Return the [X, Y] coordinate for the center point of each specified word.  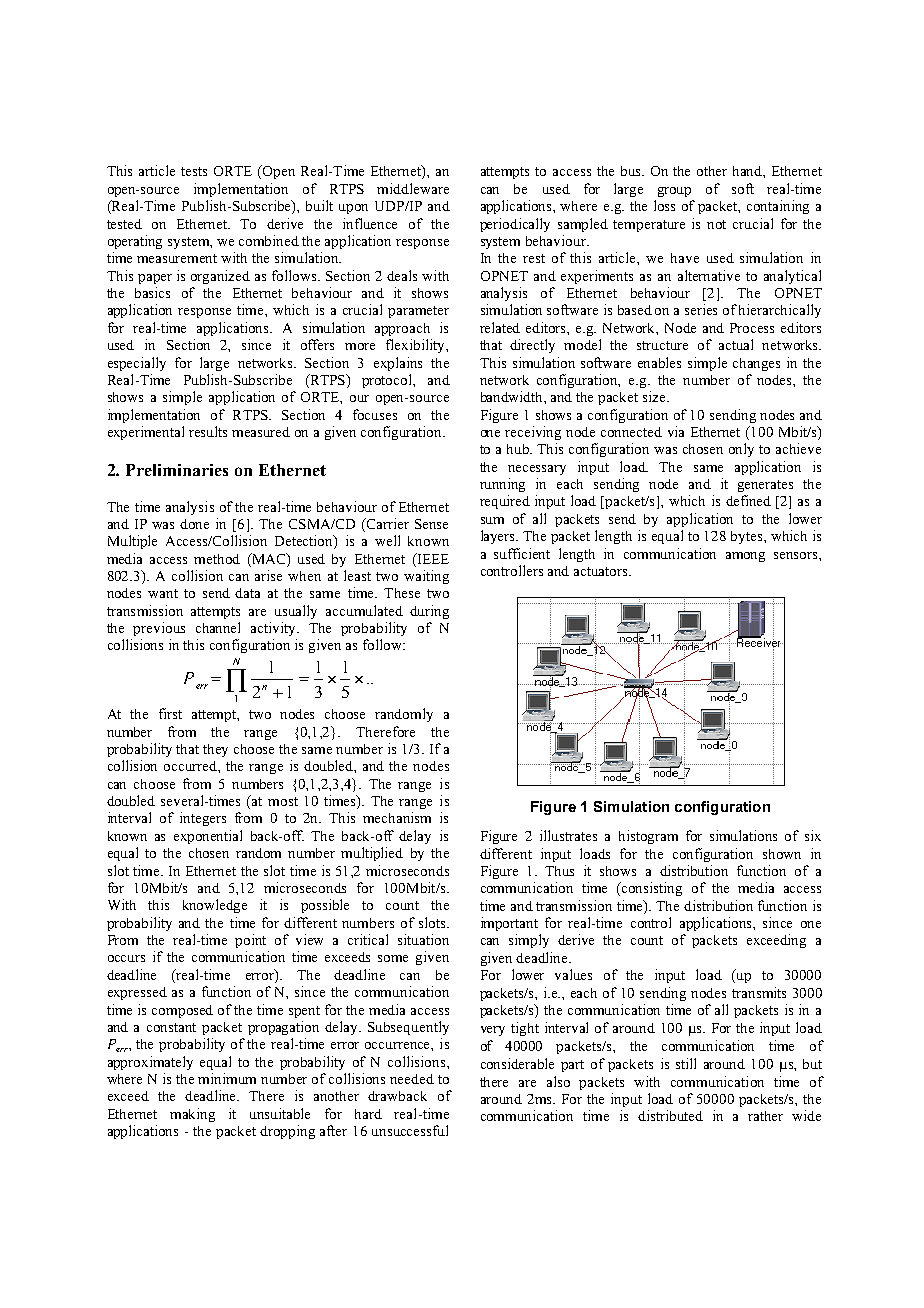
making [192, 1115]
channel [218, 627]
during [429, 612]
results [208, 431]
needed [412, 1079]
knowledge [215, 906]
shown [782, 854]
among [745, 557]
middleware [413, 188]
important [509, 924]
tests [194, 171]
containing [778, 207]
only [741, 450]
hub [519, 449]
